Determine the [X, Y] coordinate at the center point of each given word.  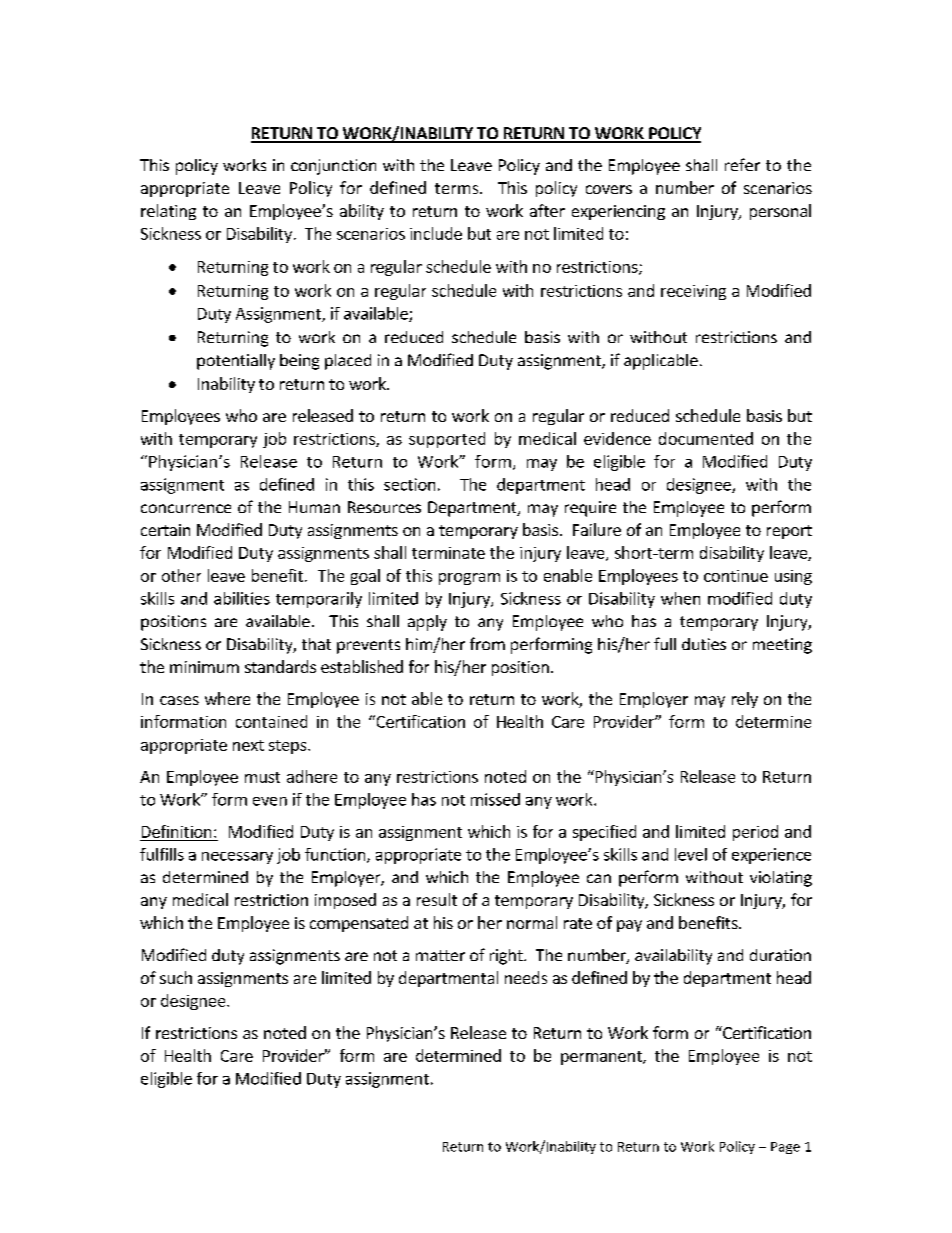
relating [168, 212]
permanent [602, 1058]
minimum [204, 667]
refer [742, 164]
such [176, 977]
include [436, 233]
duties [704, 644]
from [487, 643]
